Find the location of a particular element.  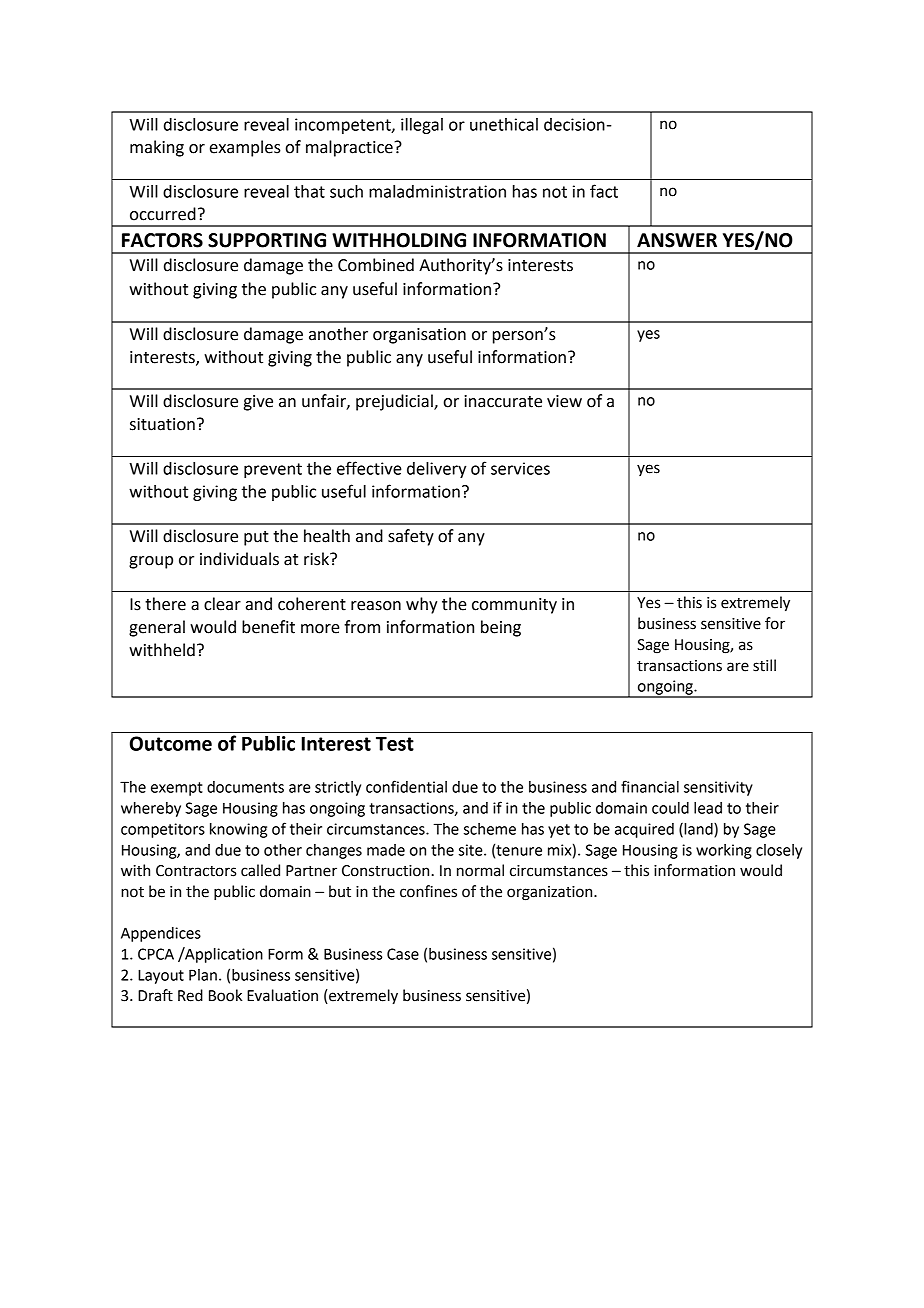

still is located at coordinates (764, 665).
